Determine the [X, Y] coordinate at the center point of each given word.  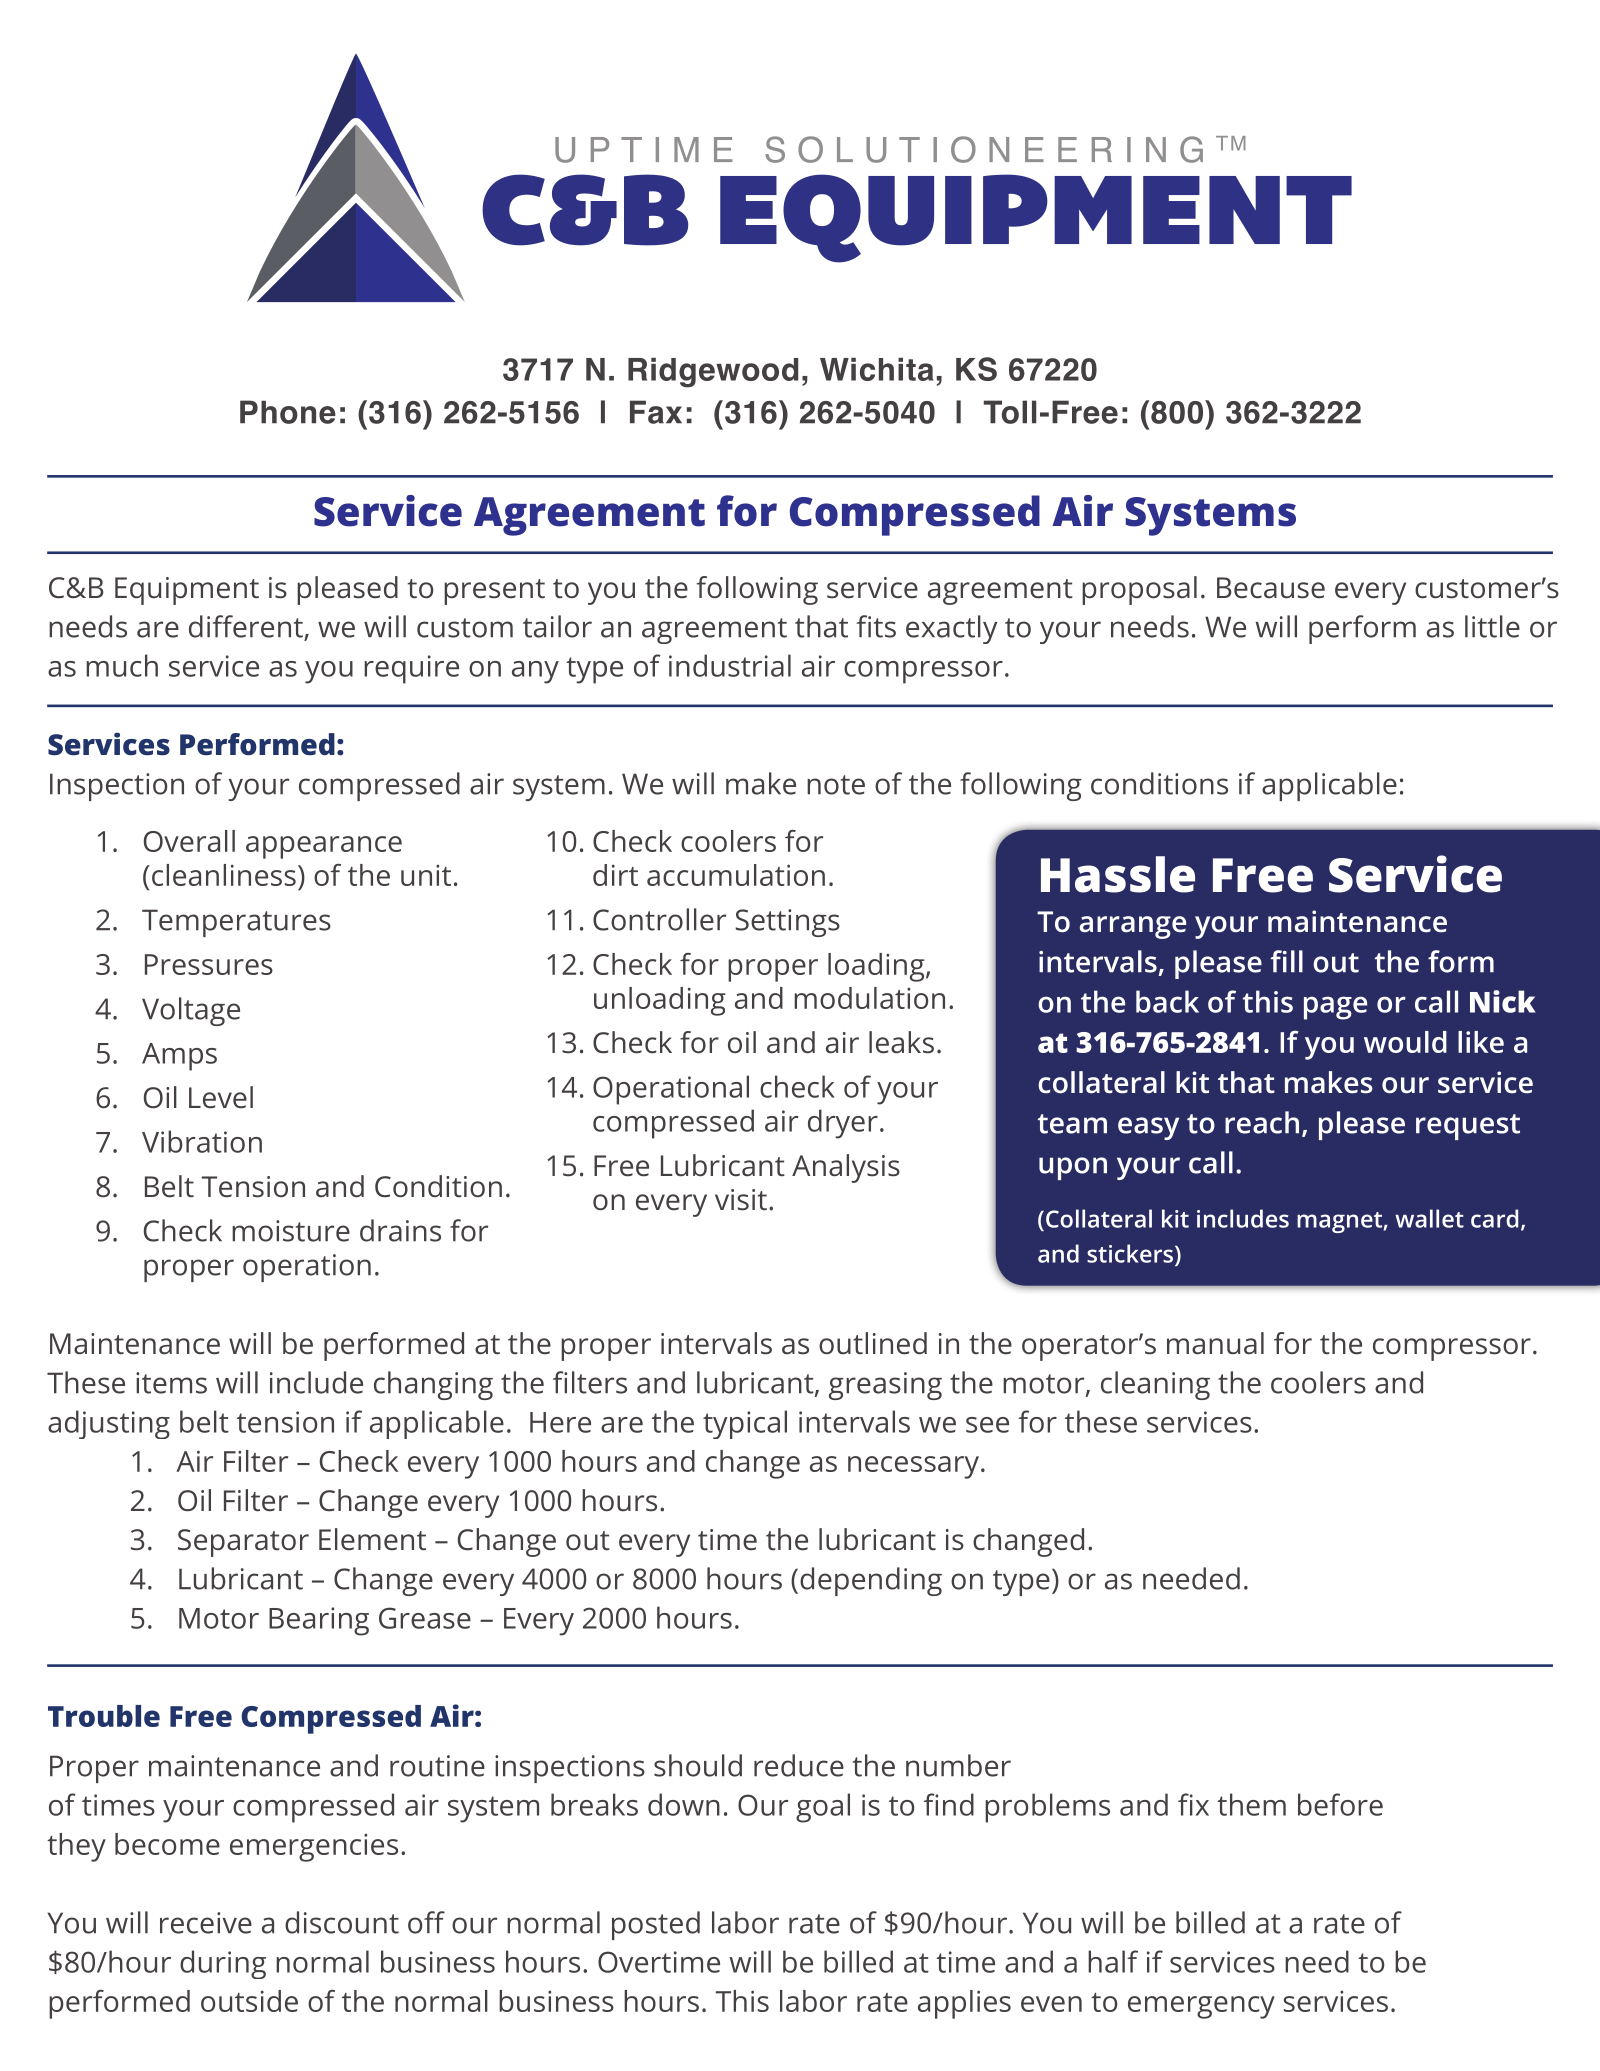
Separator [243, 1543]
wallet [1429, 1218]
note [836, 785]
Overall [189, 841]
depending [871, 1581]
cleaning [1155, 1385]
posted [656, 1925]
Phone [288, 412]
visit [741, 1200]
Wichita [877, 369]
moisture [291, 1231]
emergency [1201, 2007]
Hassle [1118, 874]
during [223, 1964]
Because [1271, 588]
